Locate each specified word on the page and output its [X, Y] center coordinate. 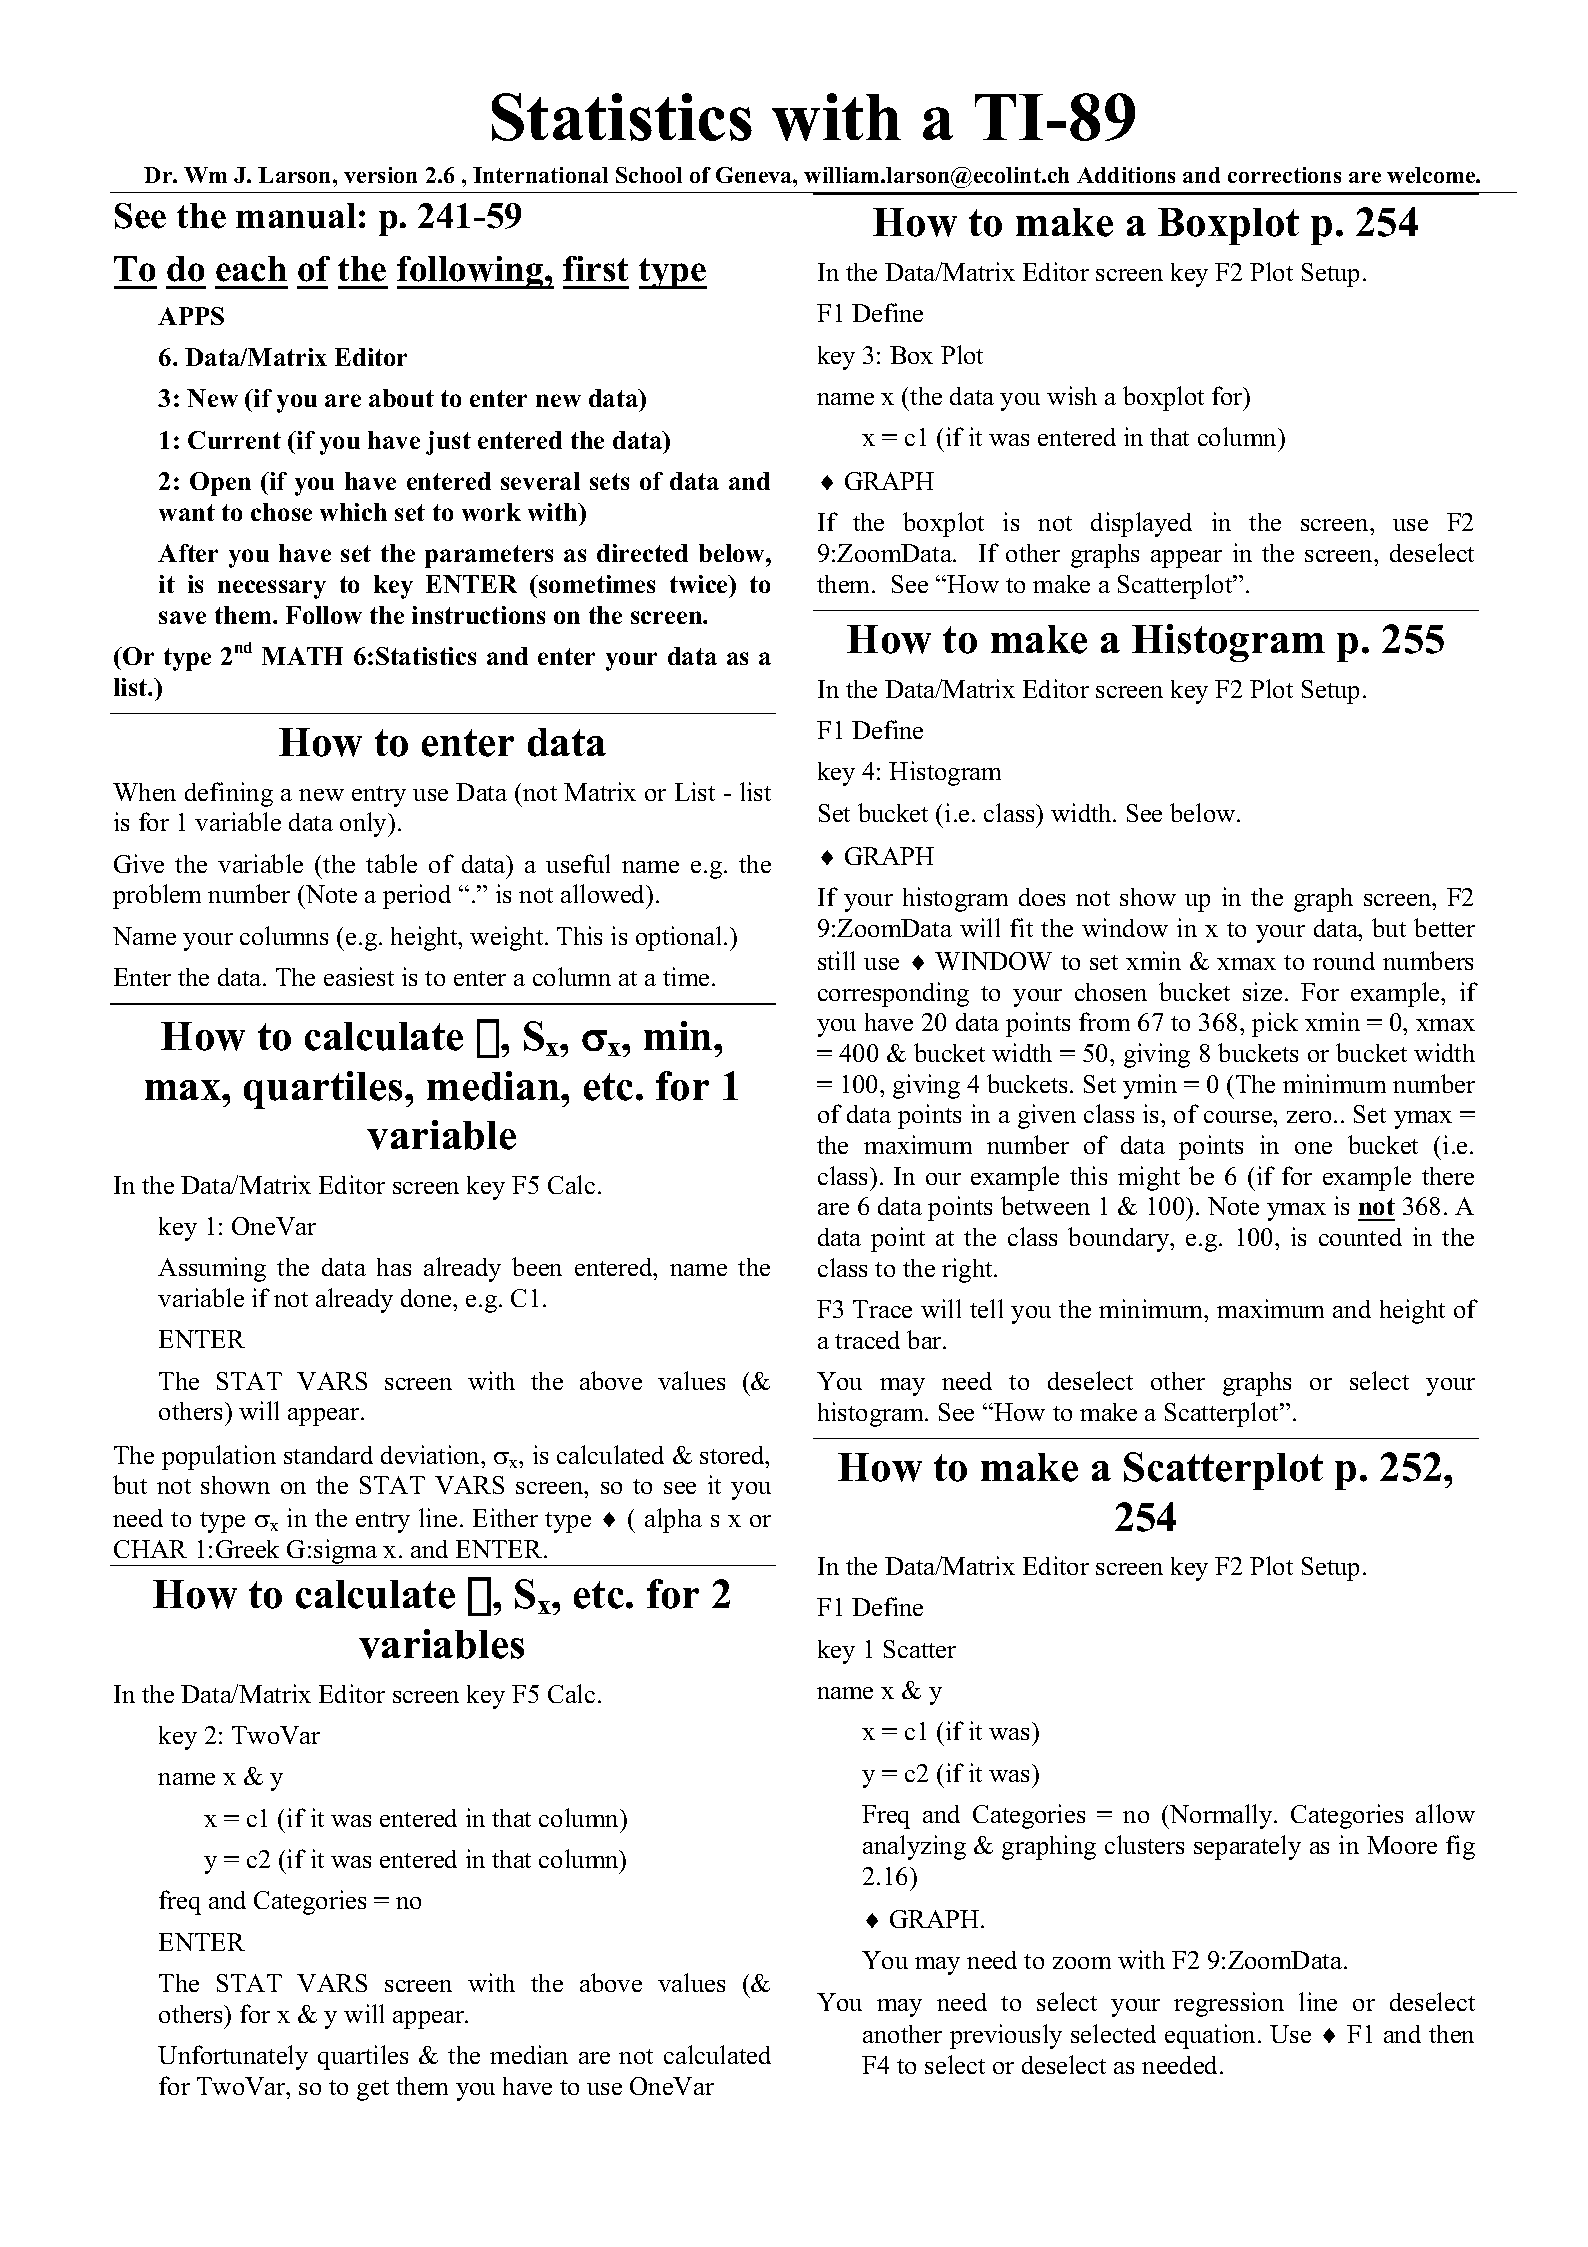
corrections [1284, 175]
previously [1006, 2036]
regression [1229, 2004]
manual [296, 216]
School [649, 175]
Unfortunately [233, 2057]
